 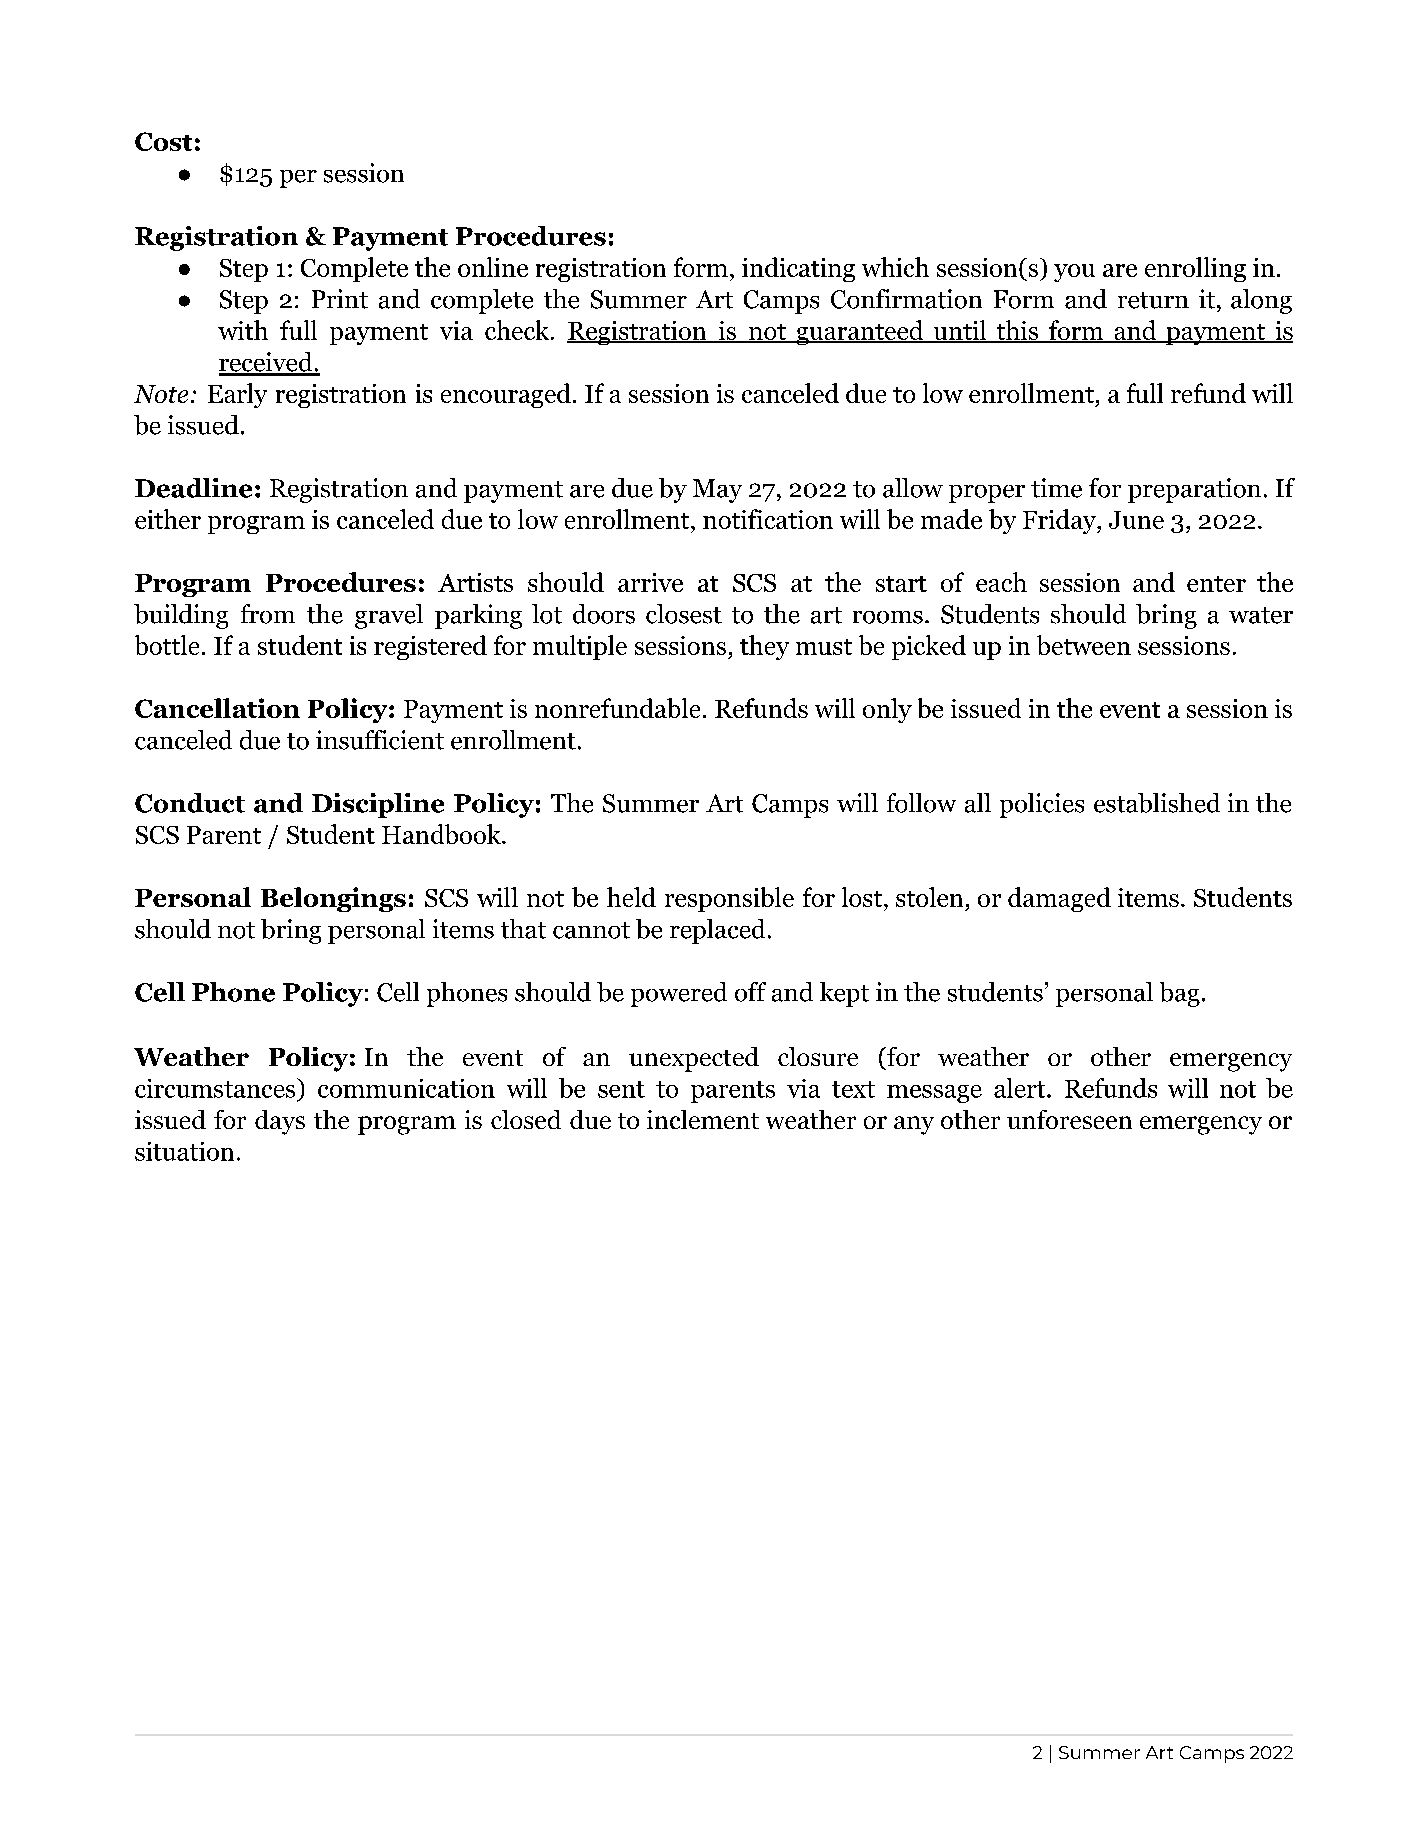 What do you see at coordinates (163, 141) in the screenshot?
I see `Cost` at bounding box center [163, 141].
